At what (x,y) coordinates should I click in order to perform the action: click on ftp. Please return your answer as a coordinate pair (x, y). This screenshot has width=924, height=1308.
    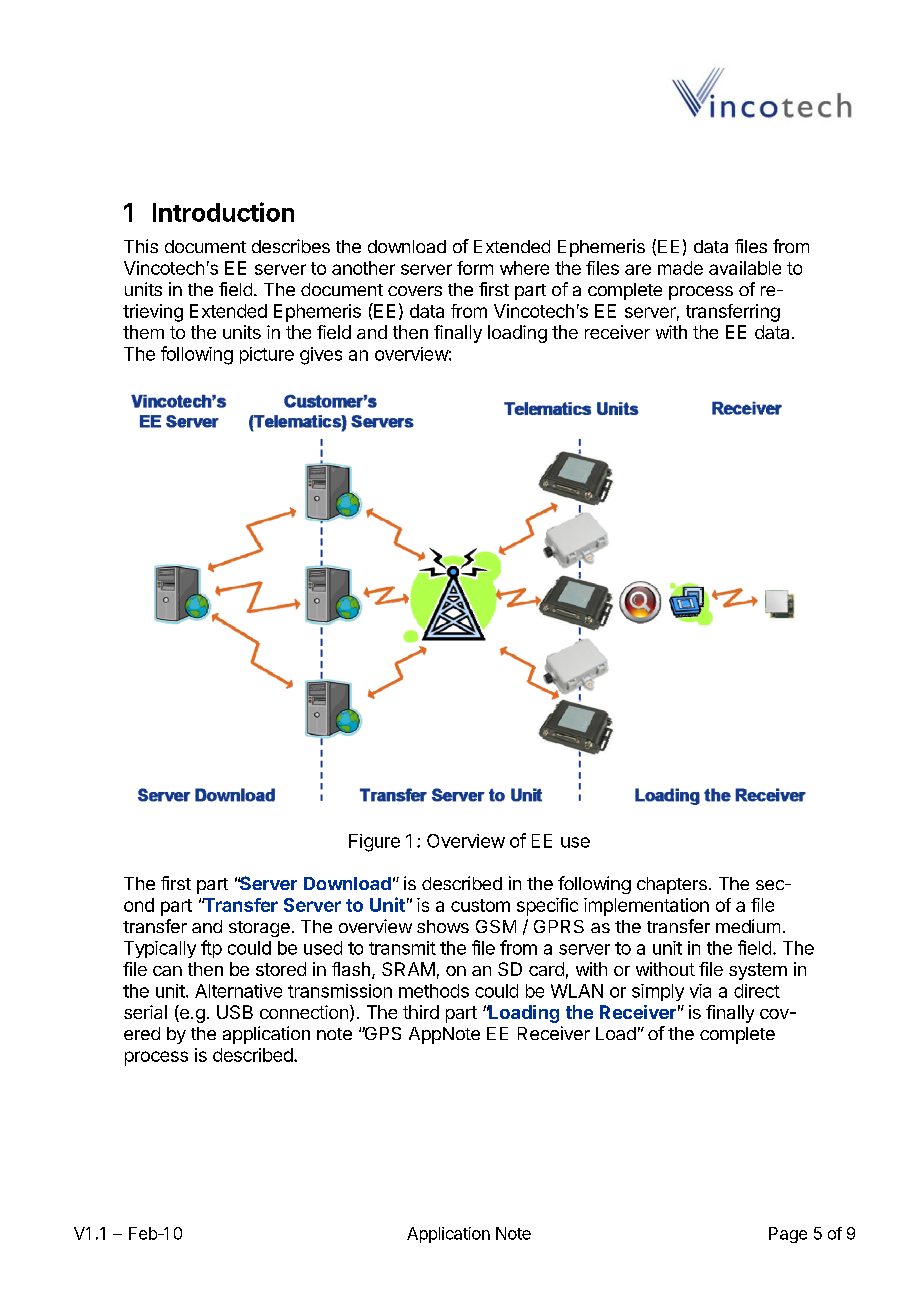
    Looking at the image, I should click on (211, 949).
